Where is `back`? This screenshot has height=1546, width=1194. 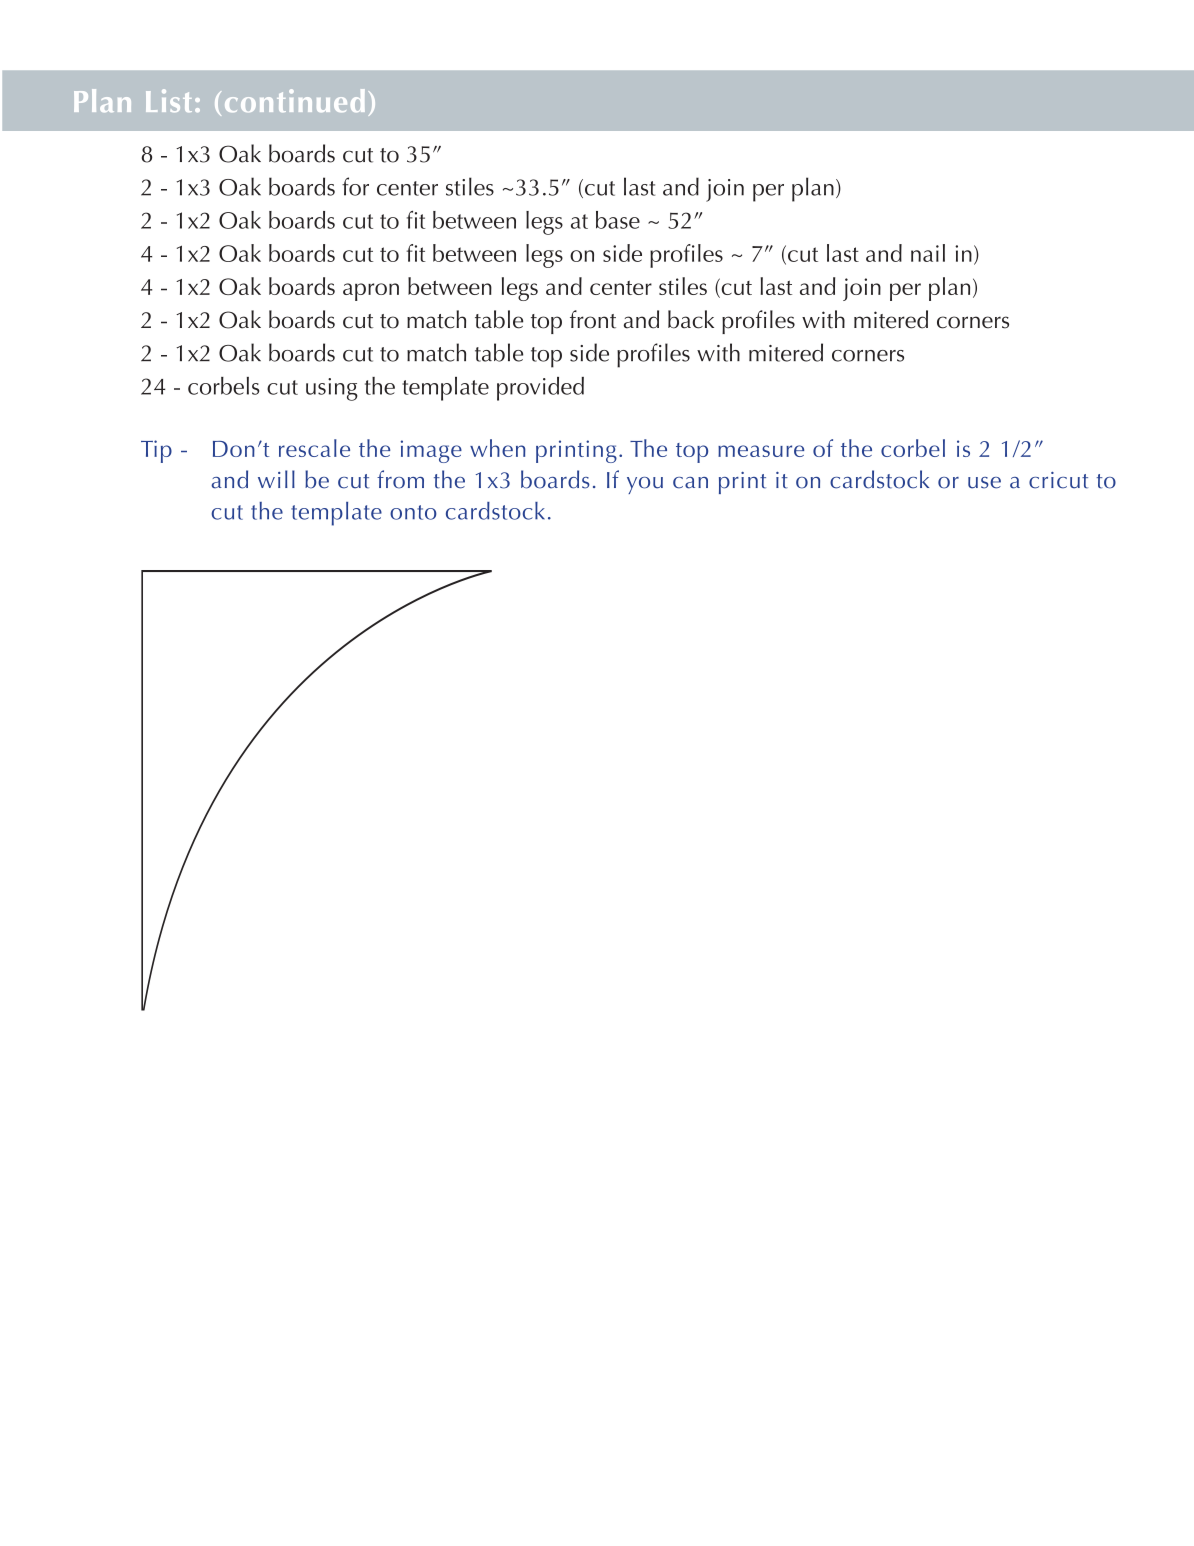 back is located at coordinates (691, 319).
